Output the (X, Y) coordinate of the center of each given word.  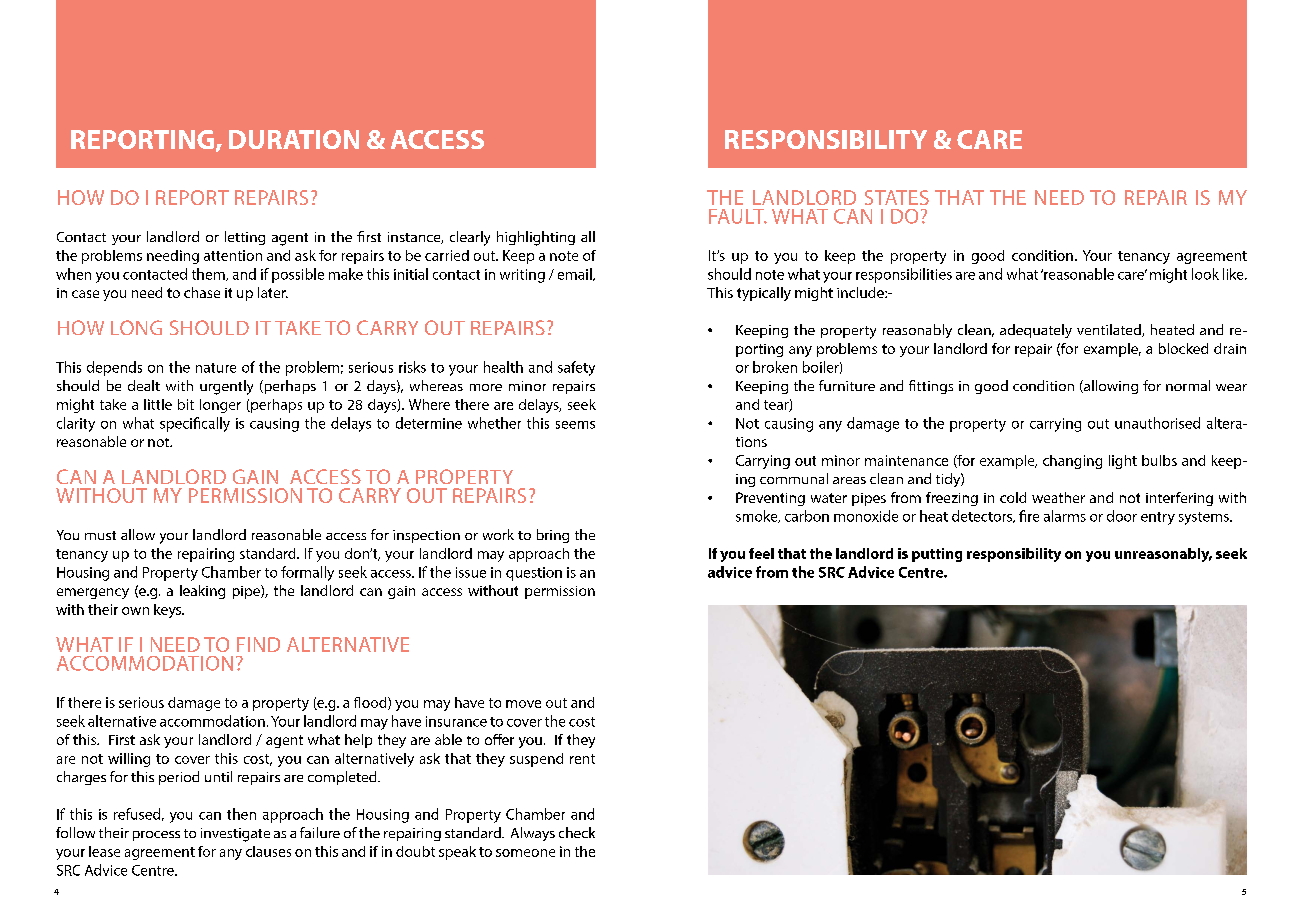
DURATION (294, 139)
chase (202, 292)
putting (937, 555)
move (523, 704)
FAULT (738, 216)
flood (371, 703)
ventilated (1110, 330)
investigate (235, 835)
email (576, 274)
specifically (195, 424)
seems (575, 425)
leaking (202, 592)
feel (761, 553)
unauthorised (1157, 423)
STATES (897, 197)
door (1122, 516)
